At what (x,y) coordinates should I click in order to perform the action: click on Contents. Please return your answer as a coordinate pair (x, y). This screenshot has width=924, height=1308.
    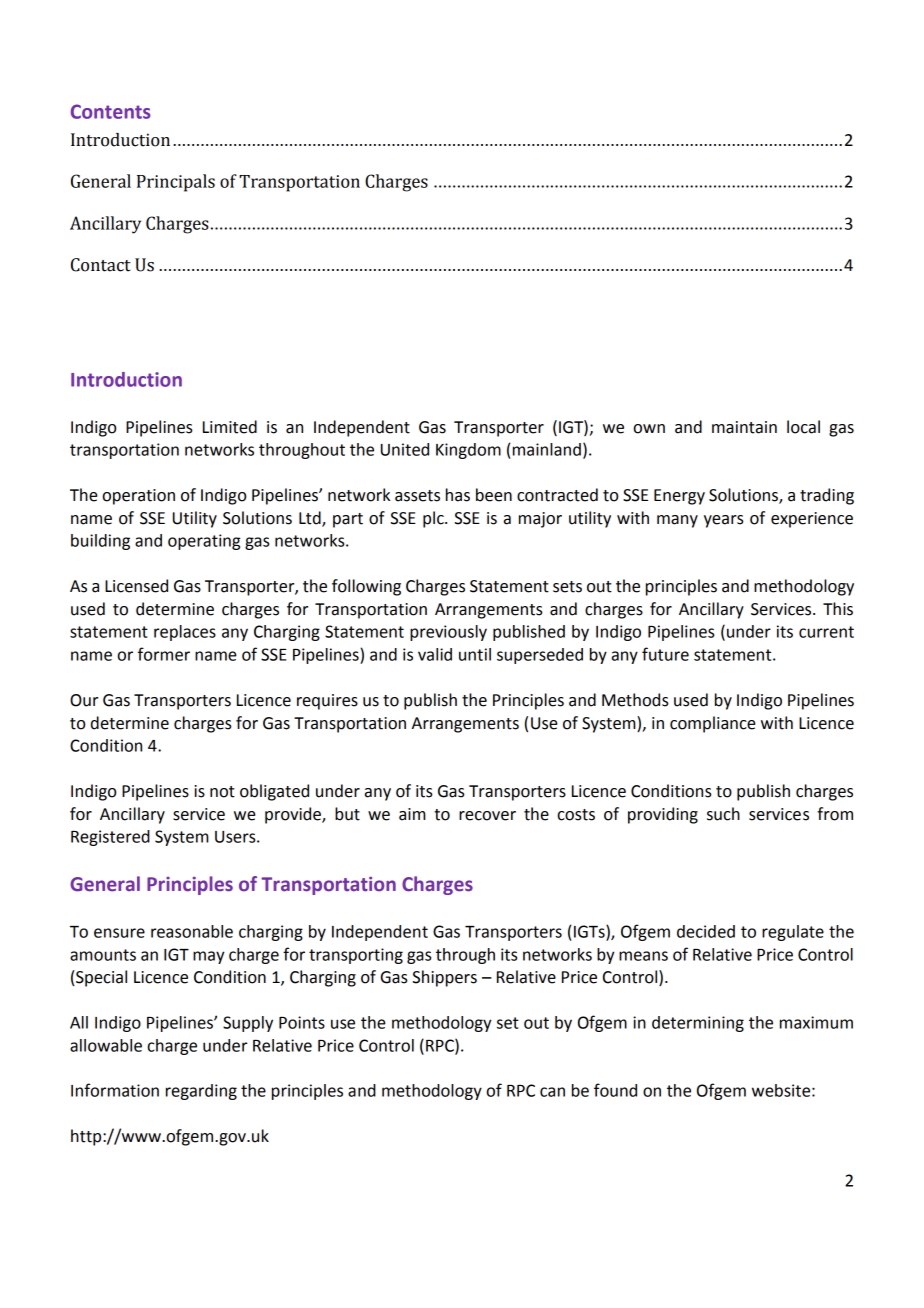
    Looking at the image, I should click on (111, 111).
